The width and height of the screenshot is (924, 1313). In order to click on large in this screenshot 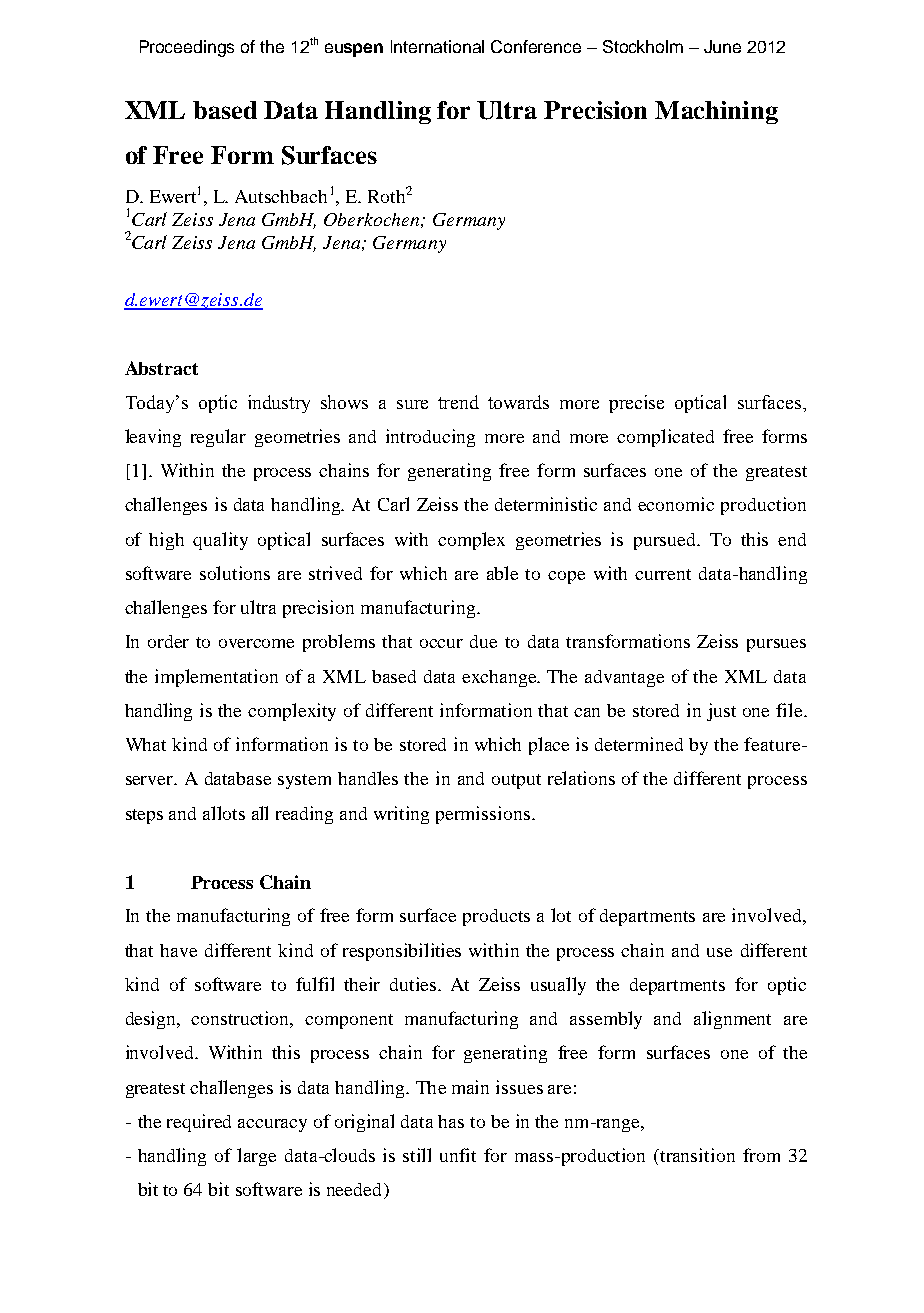, I will do `click(256, 1157)`.
